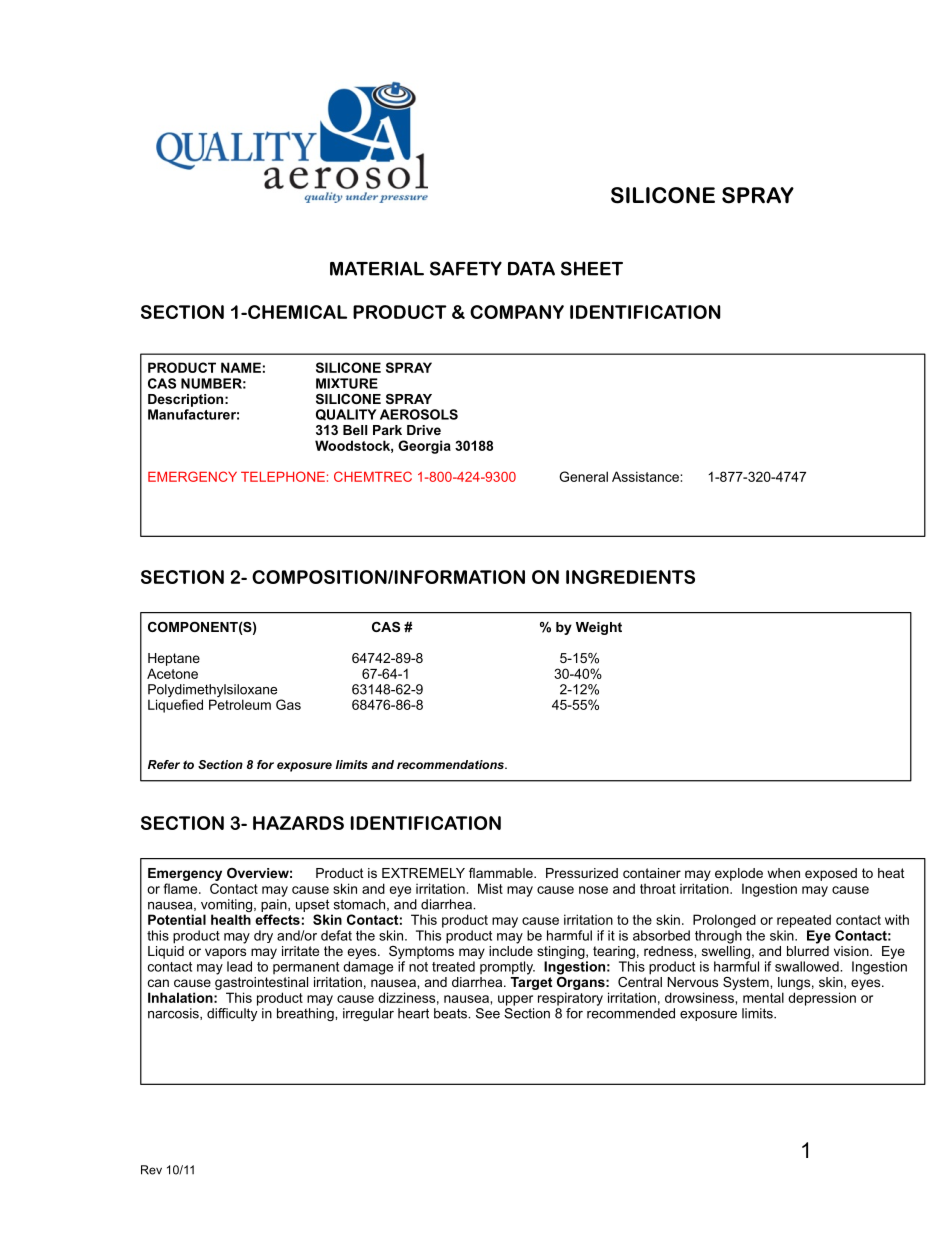 Image resolution: width=952 pixels, height=1233 pixels. I want to click on include, so click(511, 949).
